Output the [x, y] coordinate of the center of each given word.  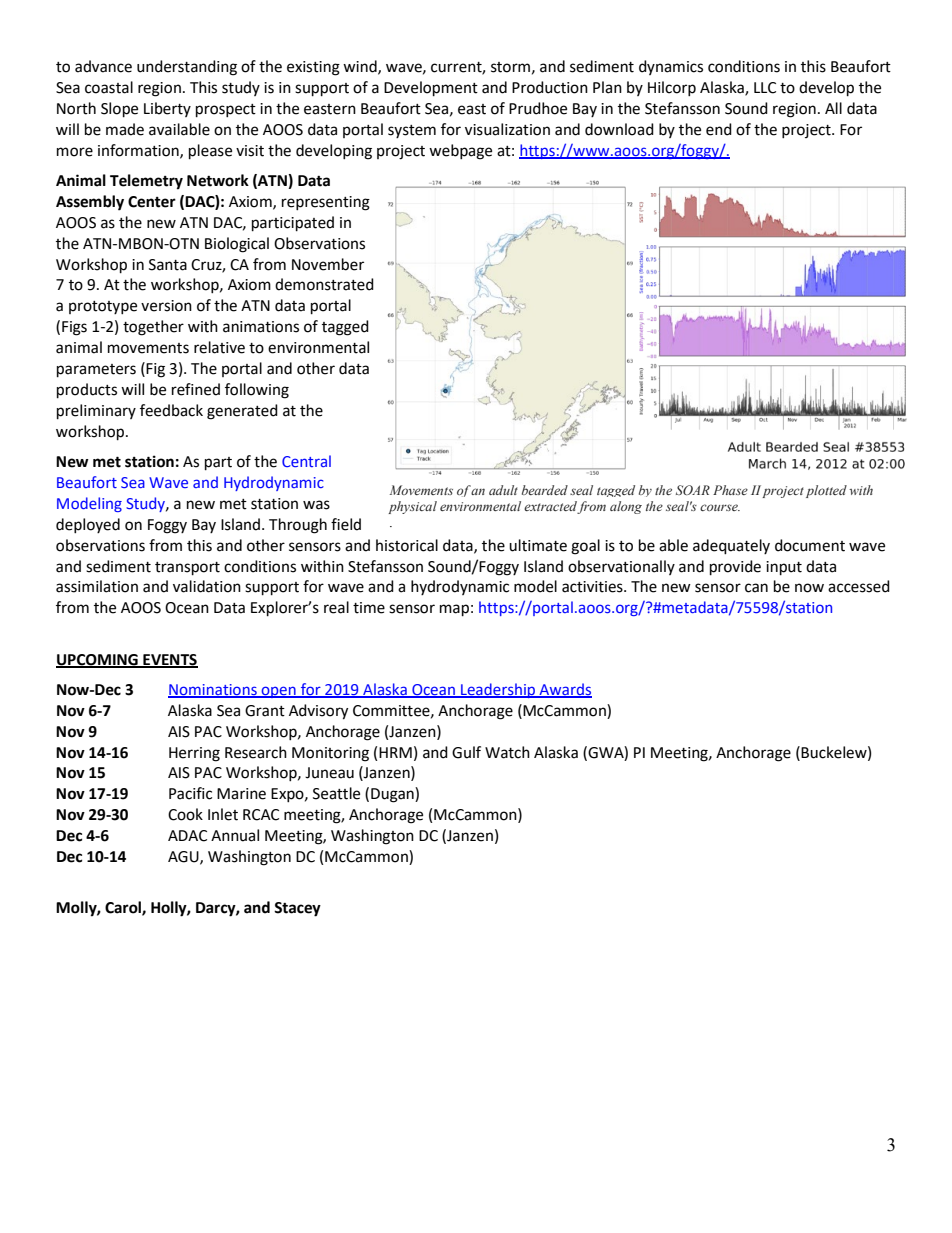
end [719, 129]
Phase [730, 490]
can [756, 588]
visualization [507, 129]
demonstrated [324, 284]
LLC [765, 88]
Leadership [498, 690]
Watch [507, 752]
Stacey [297, 909]
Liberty [167, 109]
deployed [88, 525]
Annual [235, 835]
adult [503, 490]
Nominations [213, 690]
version [166, 306]
